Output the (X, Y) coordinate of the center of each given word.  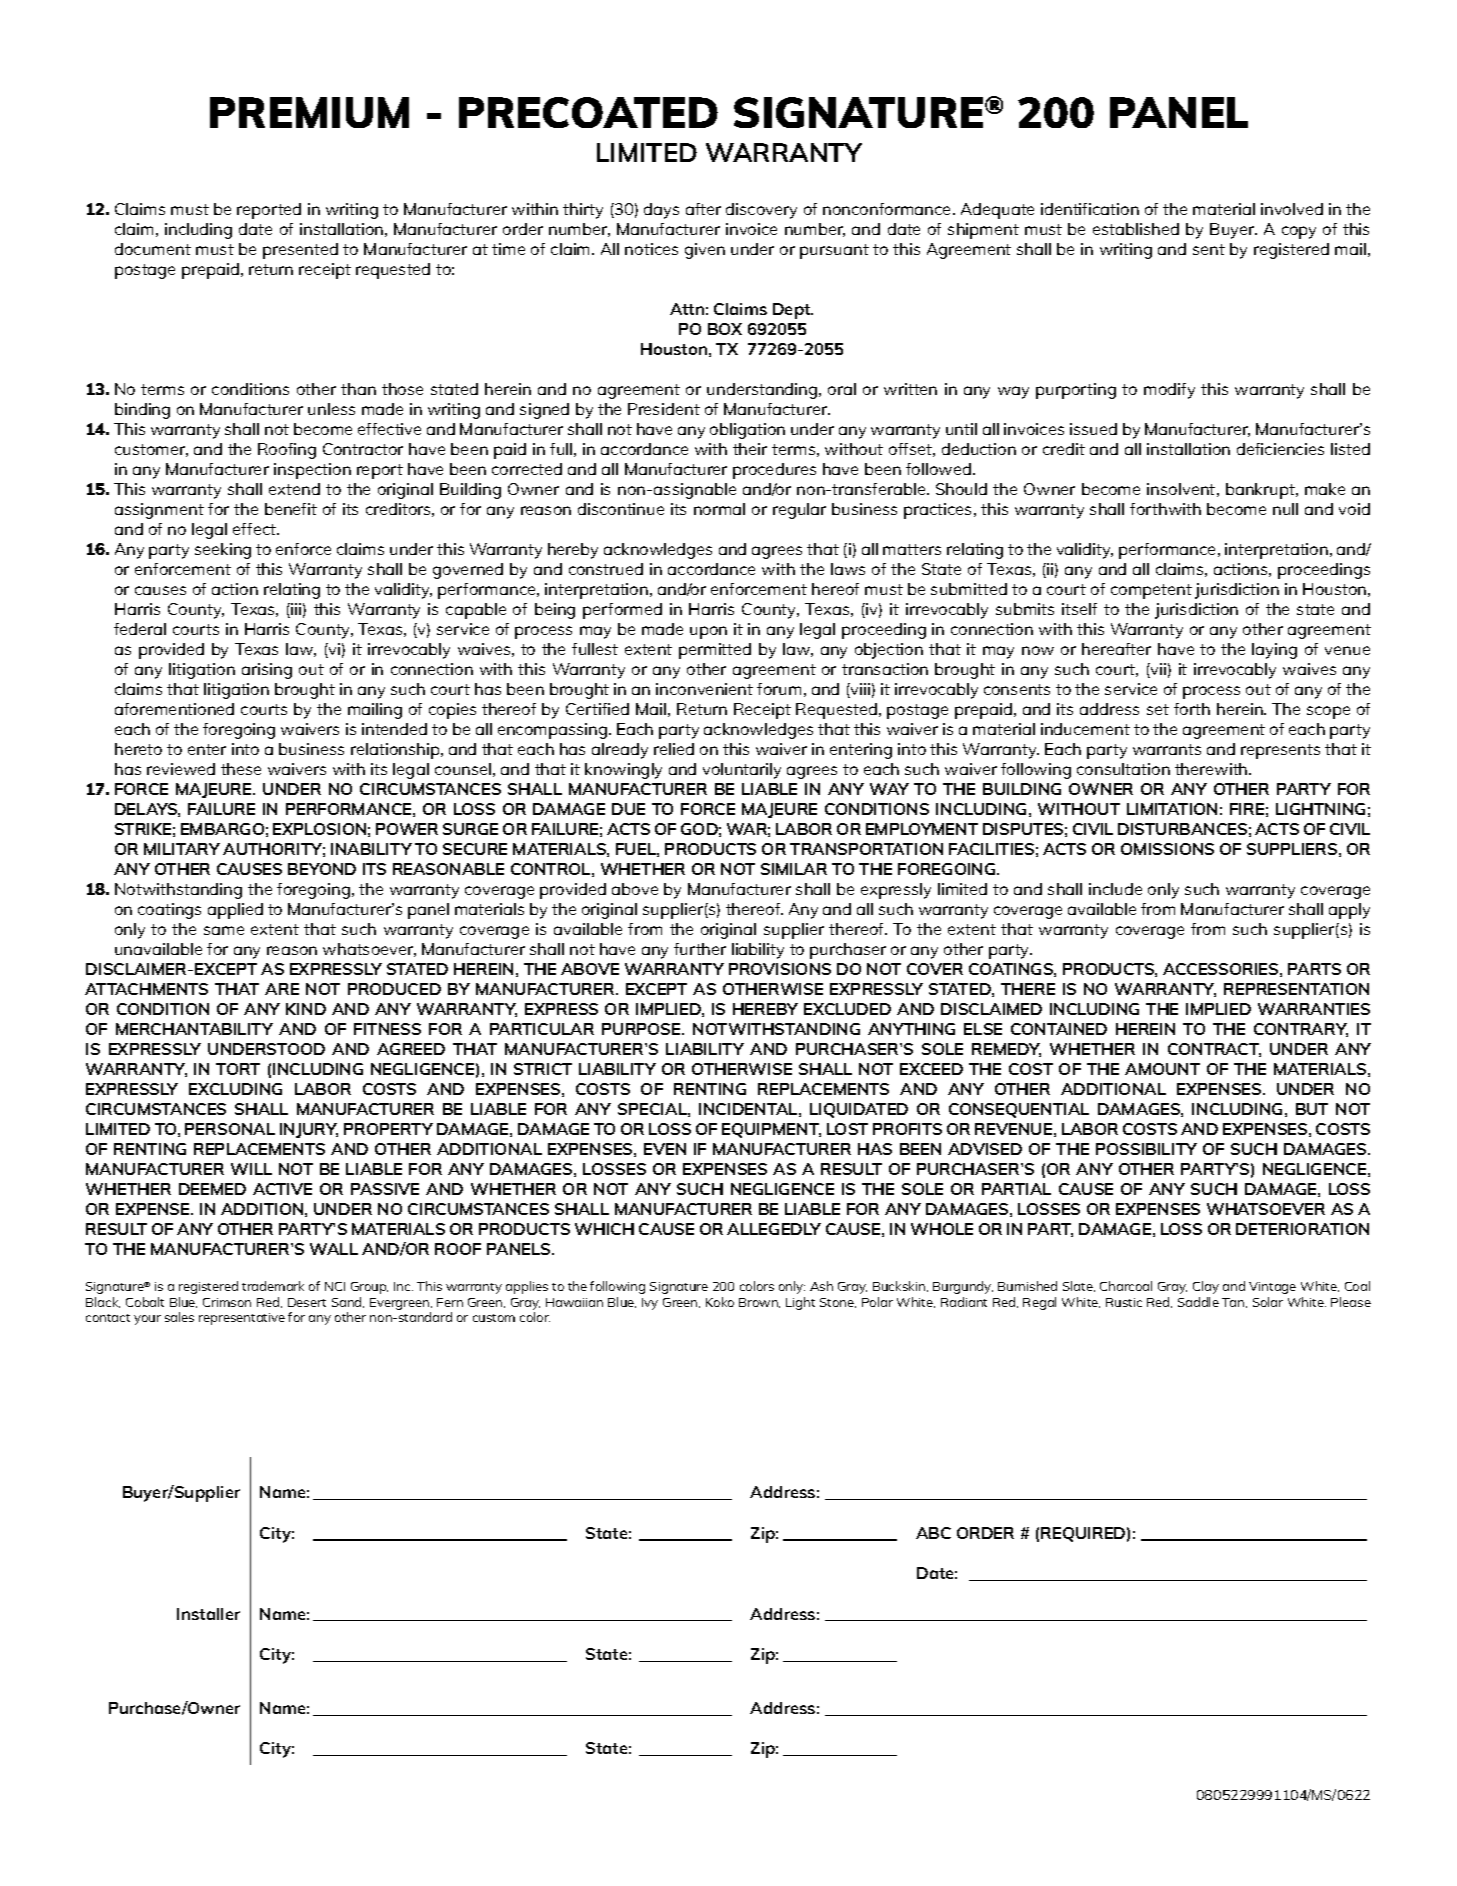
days (661, 211)
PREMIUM (309, 112)
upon (708, 632)
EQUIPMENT (771, 1130)
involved (1292, 209)
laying (1274, 651)
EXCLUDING (235, 1089)
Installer (208, 1614)
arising (267, 671)
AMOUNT (1162, 1069)
